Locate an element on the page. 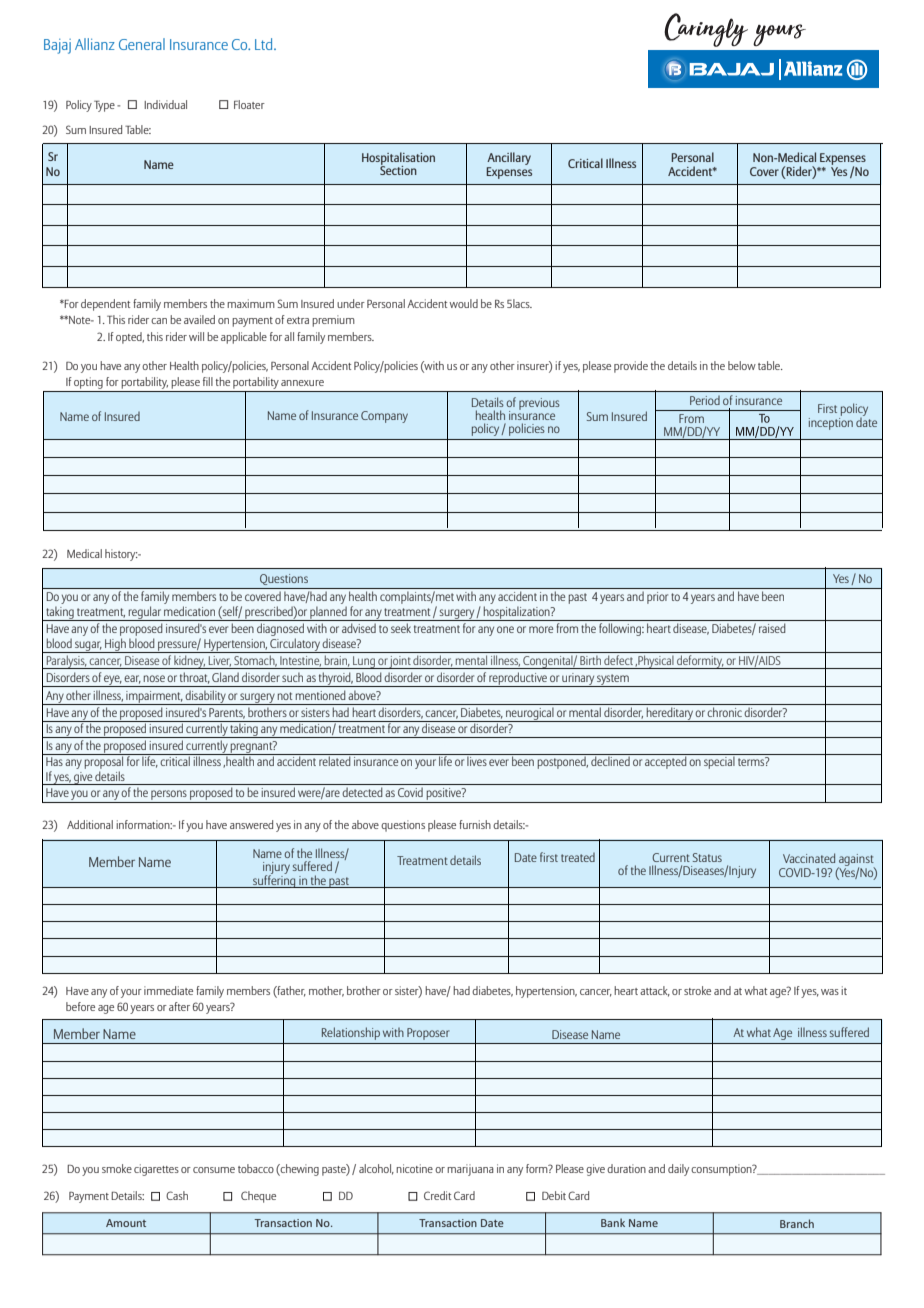 This document has height=1308, width=924. Vaccinated is located at coordinates (809, 858).
